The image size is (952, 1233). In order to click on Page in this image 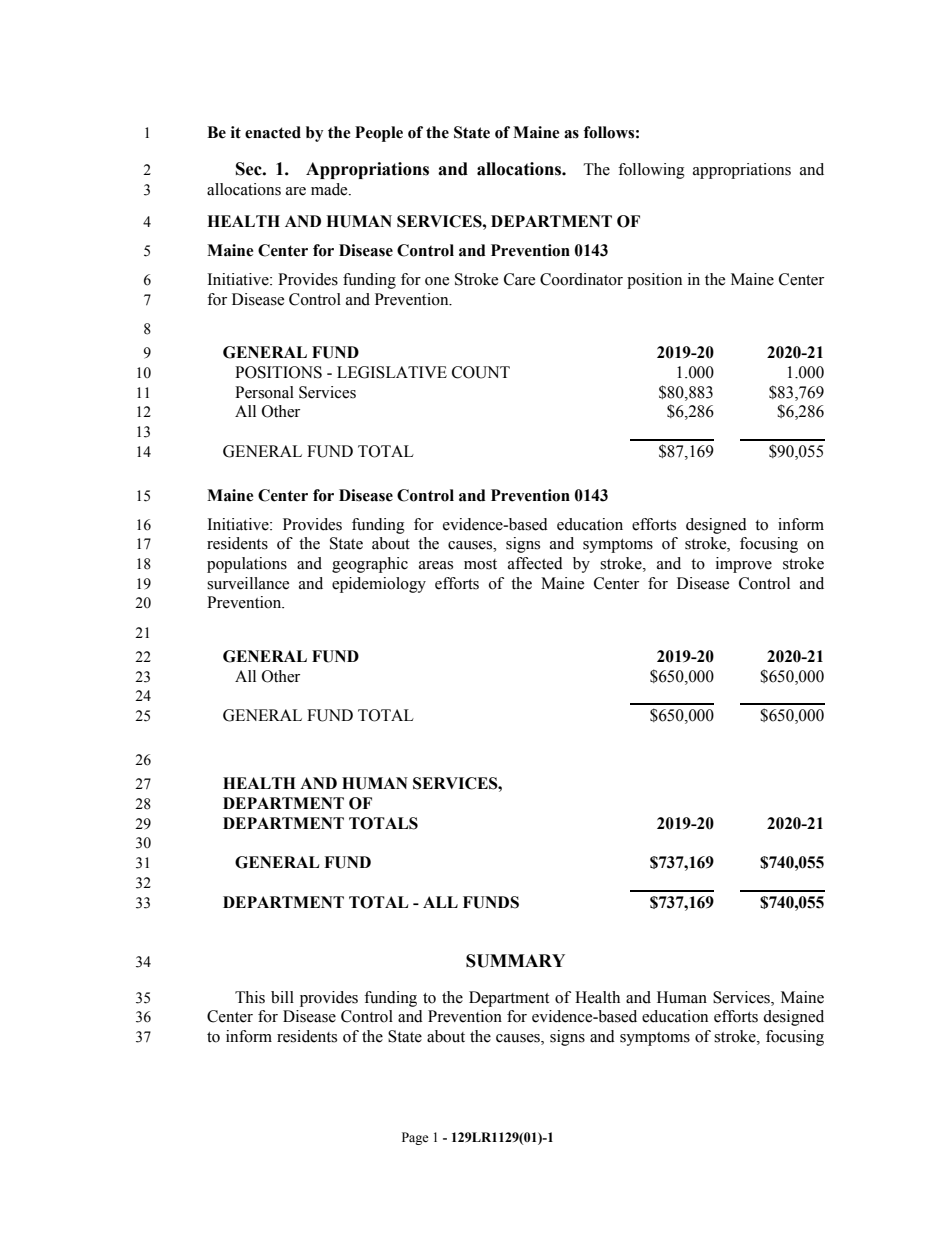, I will do `click(415, 1138)`.
